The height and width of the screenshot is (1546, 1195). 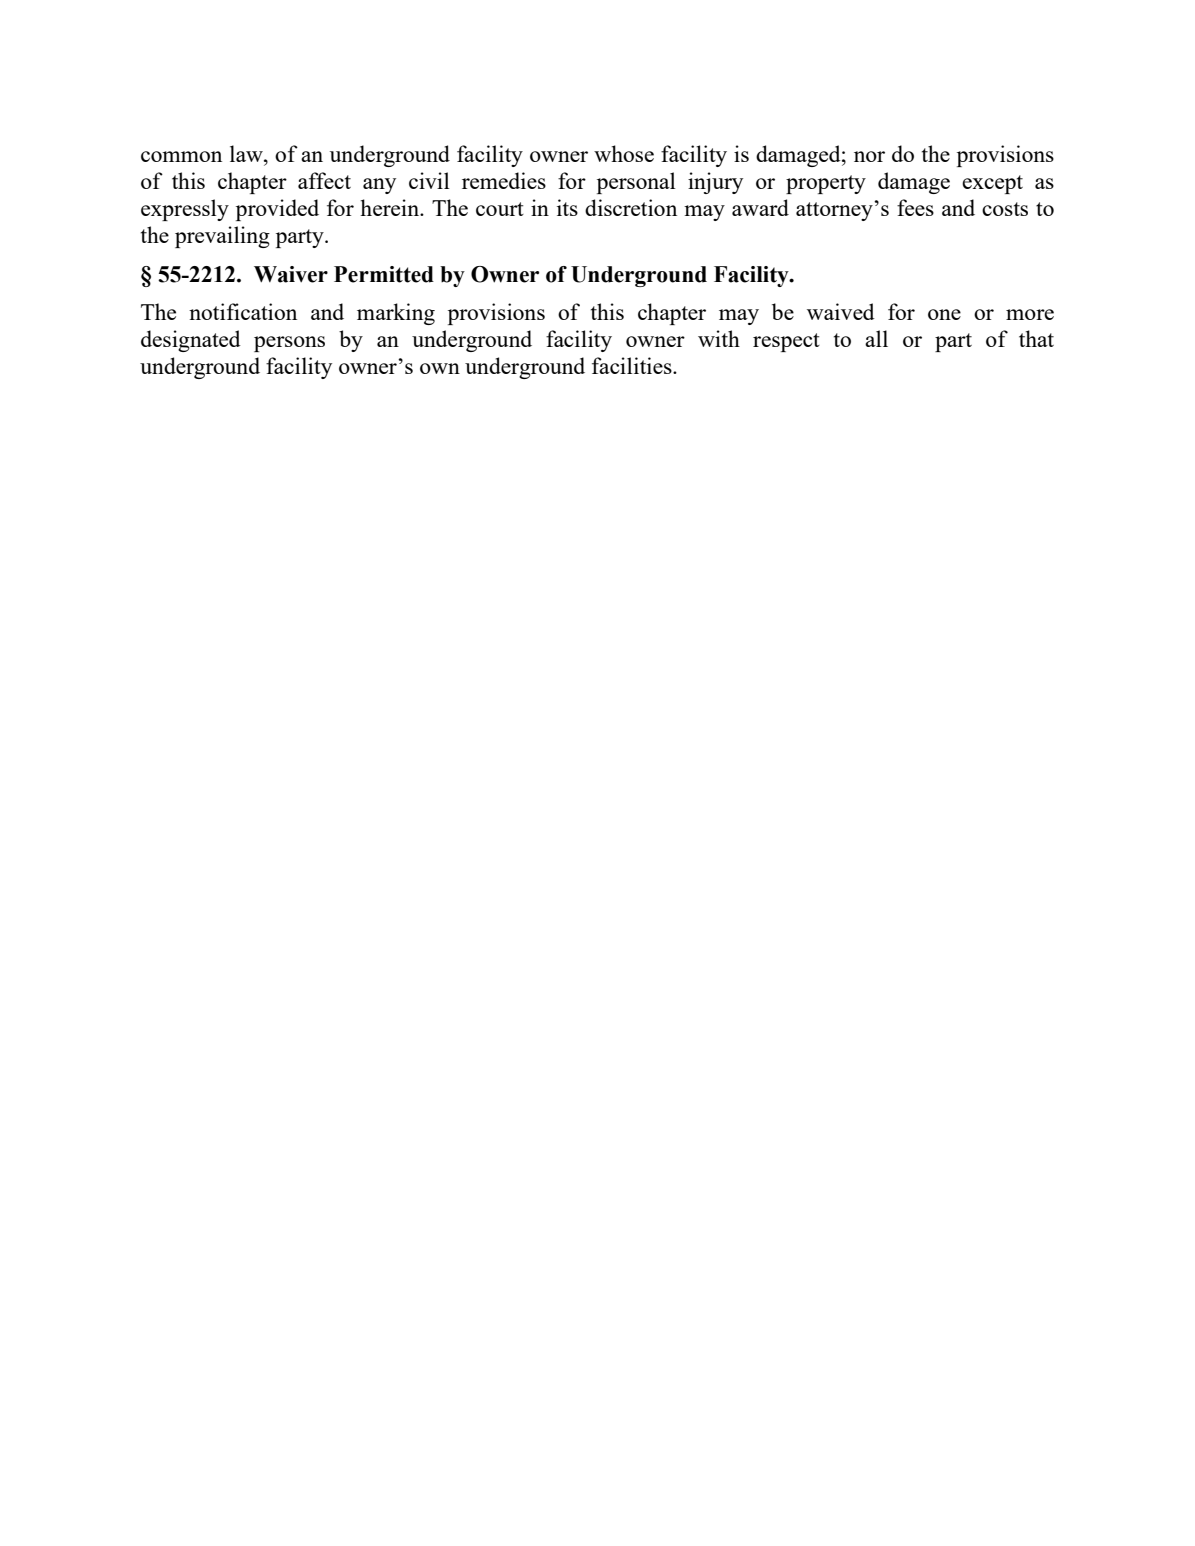 What do you see at coordinates (915, 207) in the screenshot?
I see `fees` at bounding box center [915, 207].
